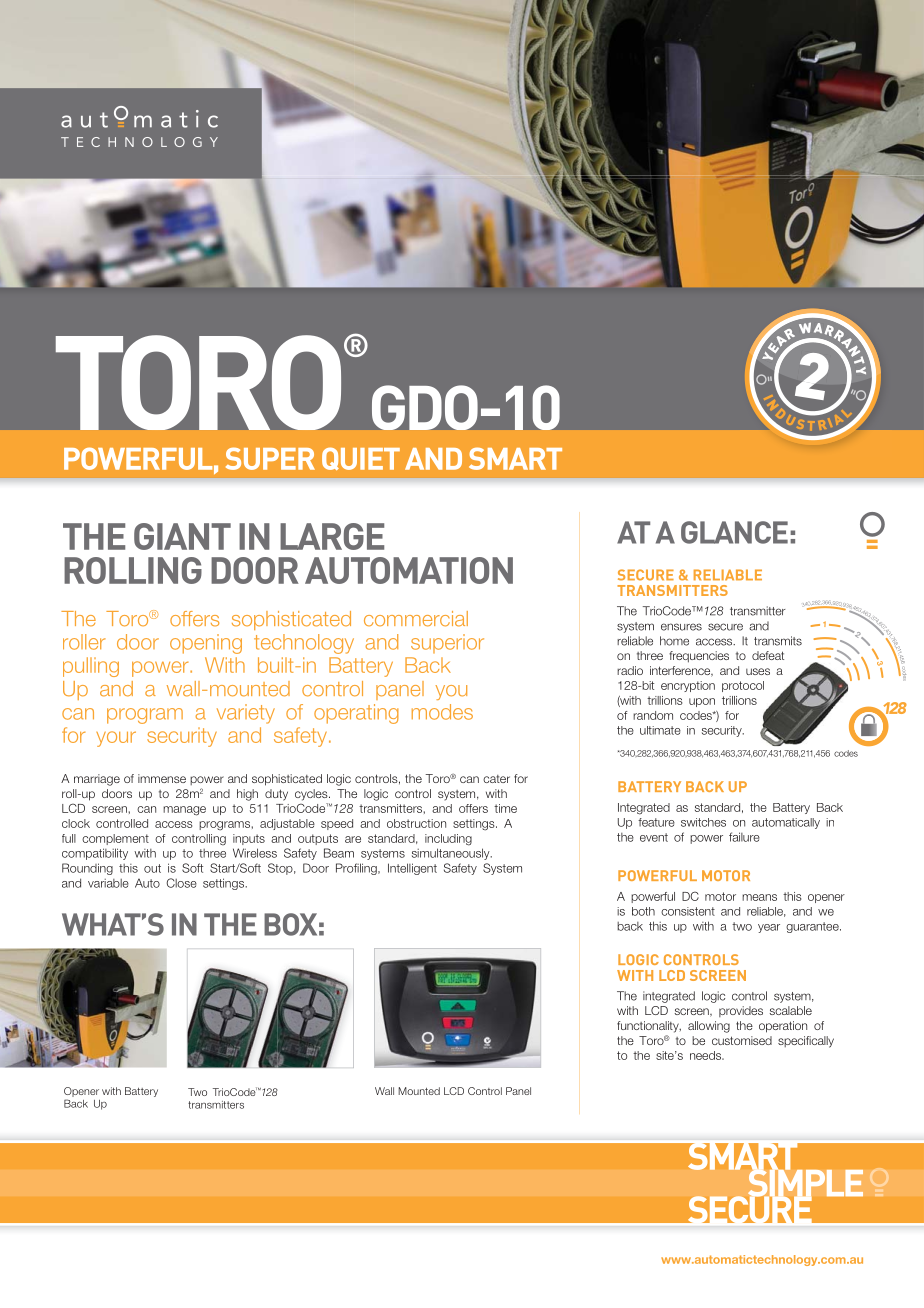  I want to click on SMART, so click(515, 458).
